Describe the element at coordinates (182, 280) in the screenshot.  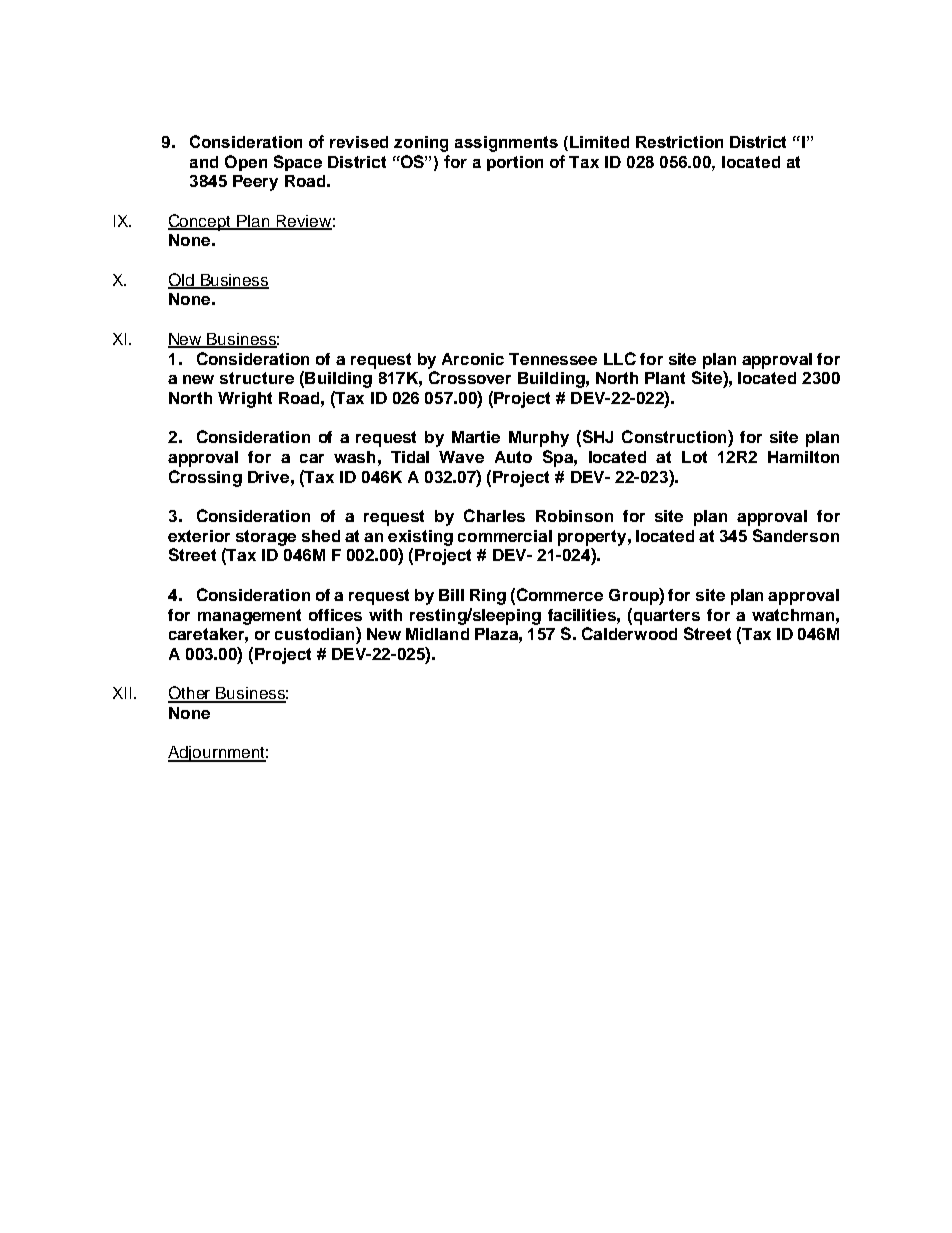
I see `Old` at that location.
